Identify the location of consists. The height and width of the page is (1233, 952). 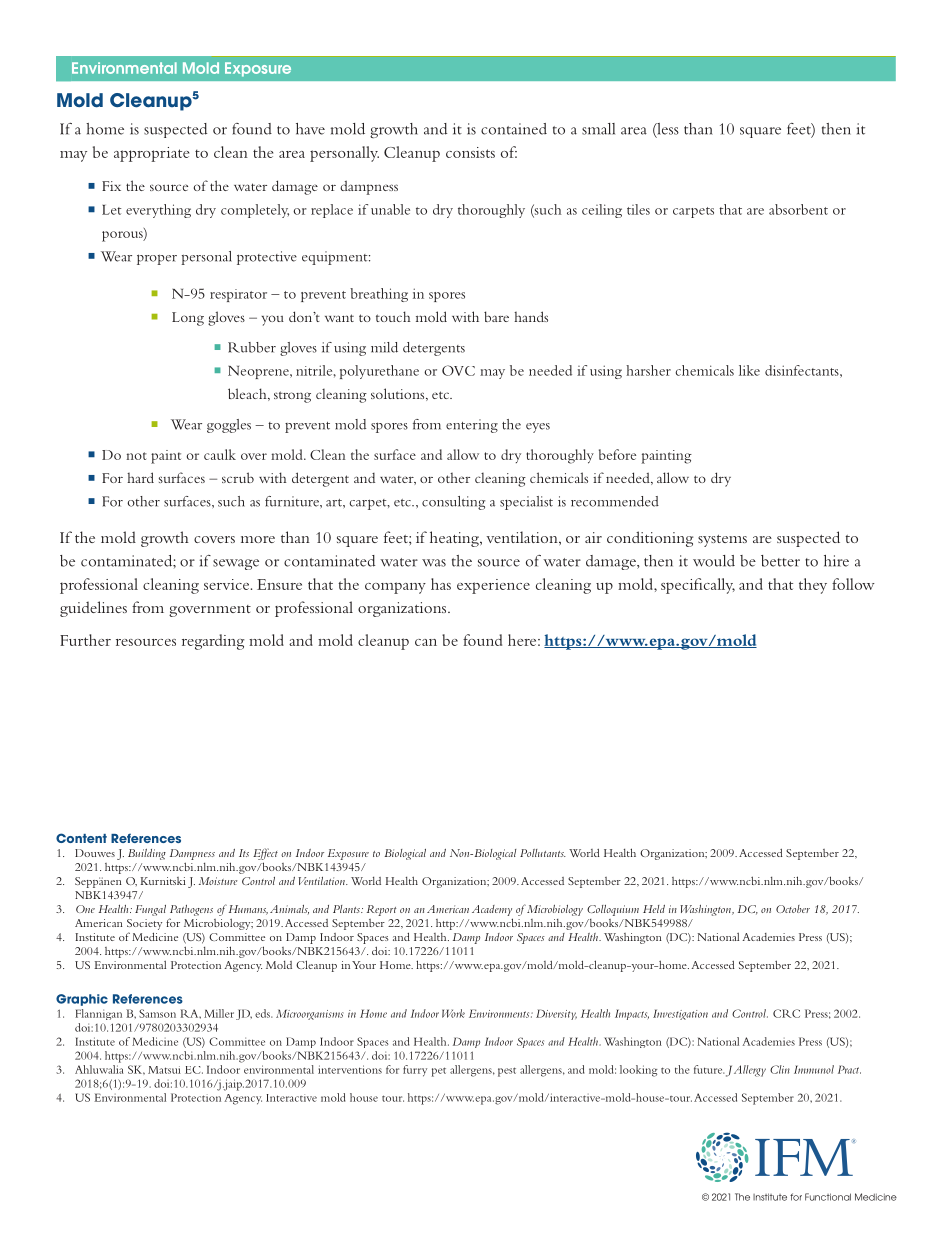
(470, 152).
